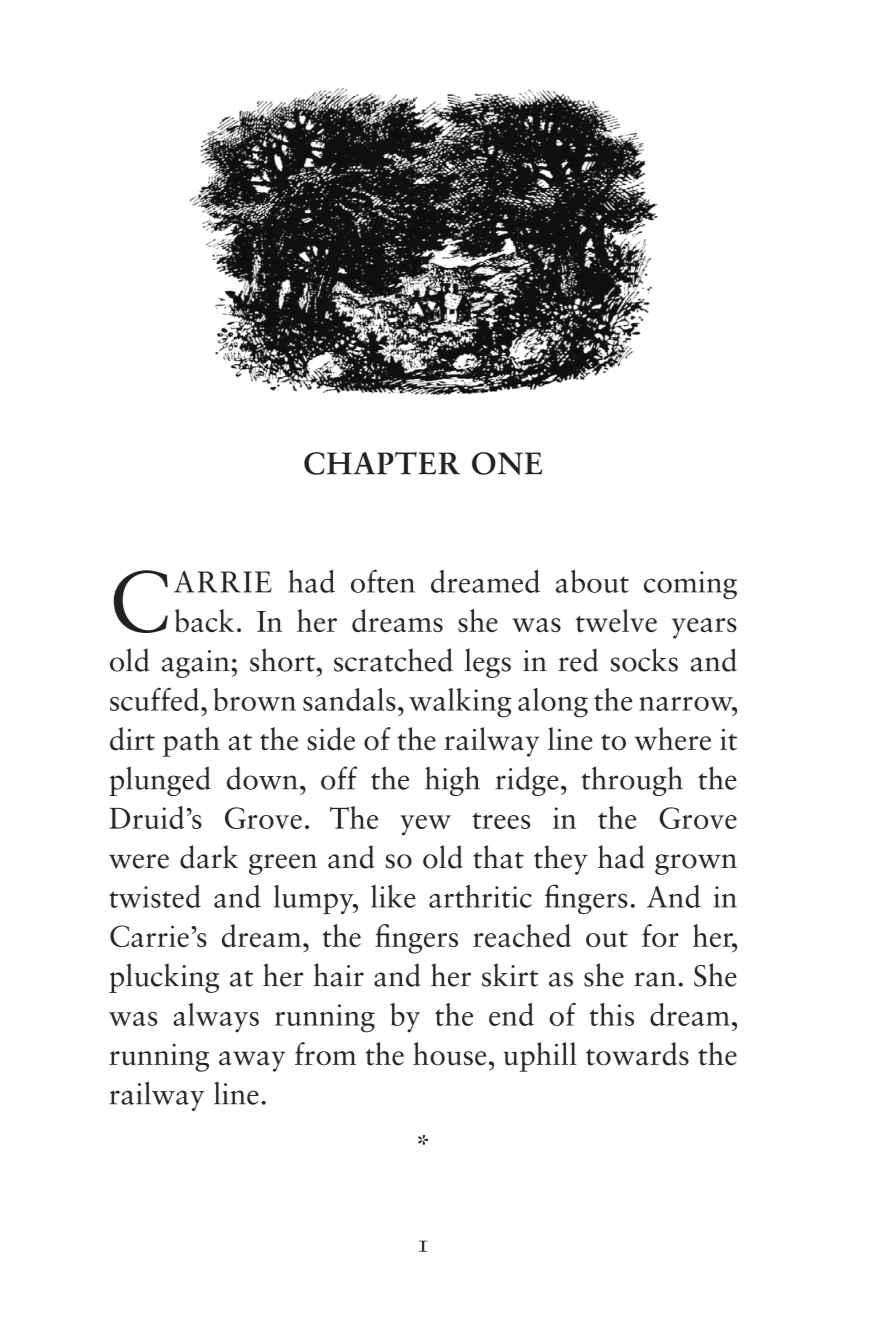 The width and height of the document is (872, 1338). What do you see at coordinates (209, 857) in the document?
I see `dark` at bounding box center [209, 857].
